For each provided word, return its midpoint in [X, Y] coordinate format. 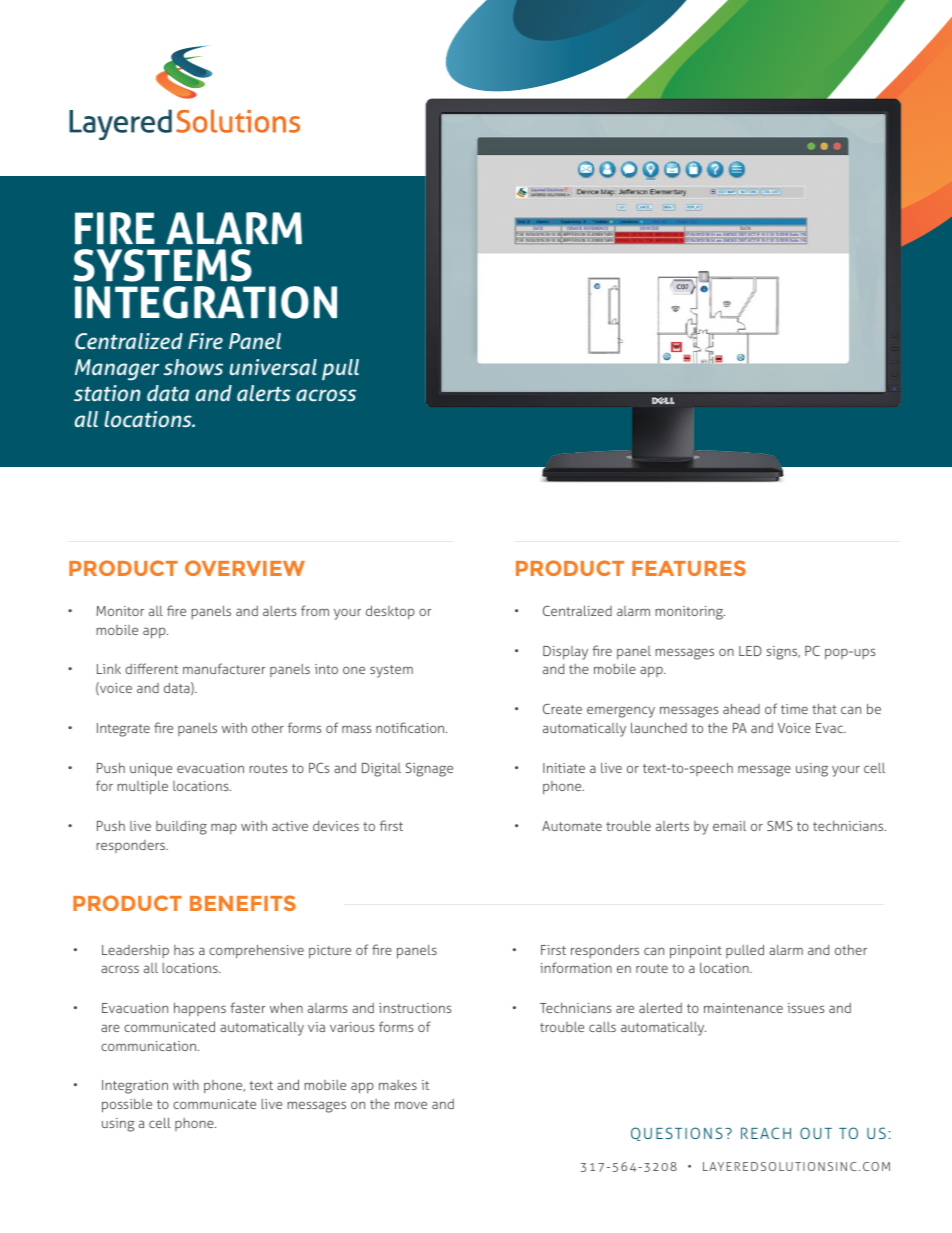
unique [151, 770]
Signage [429, 770]
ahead [741, 708]
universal [273, 367]
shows [193, 367]
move [411, 1105]
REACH [766, 1133]
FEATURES [689, 568]
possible [127, 1106]
